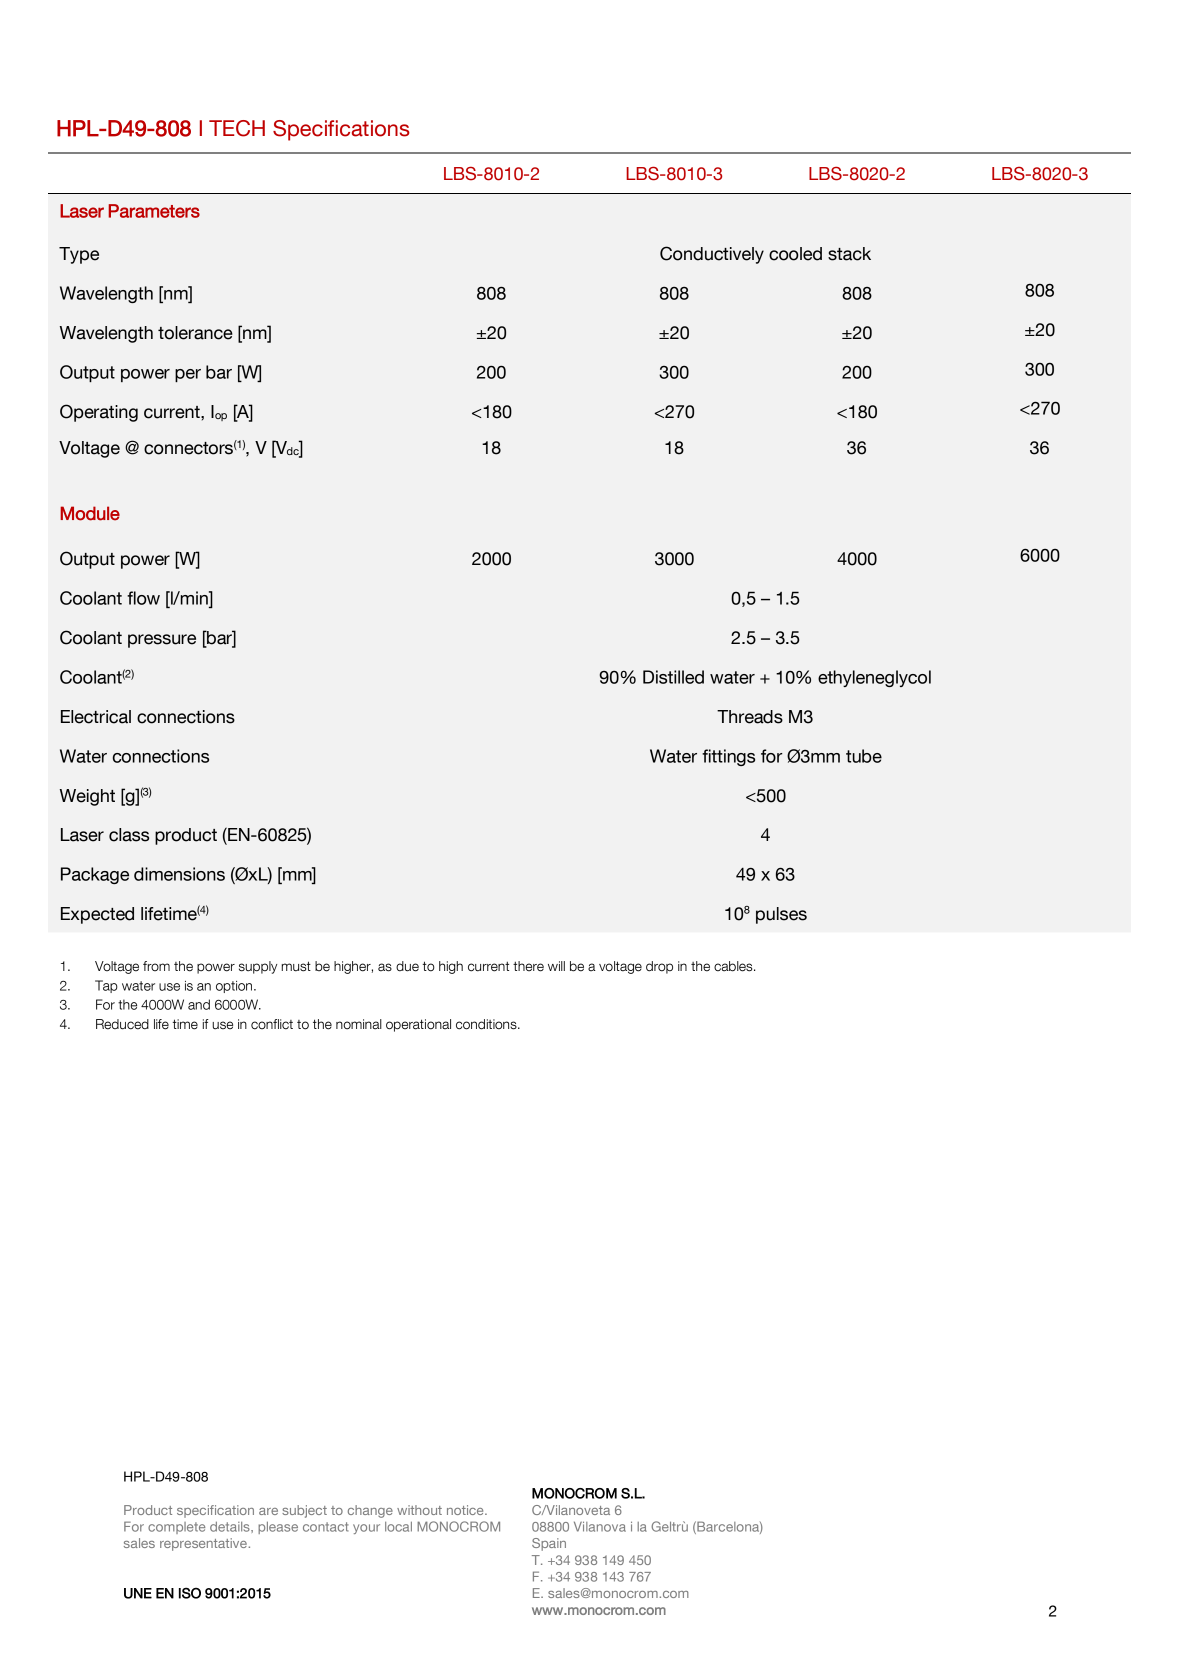  I want to click on TECH, so click(237, 128).
